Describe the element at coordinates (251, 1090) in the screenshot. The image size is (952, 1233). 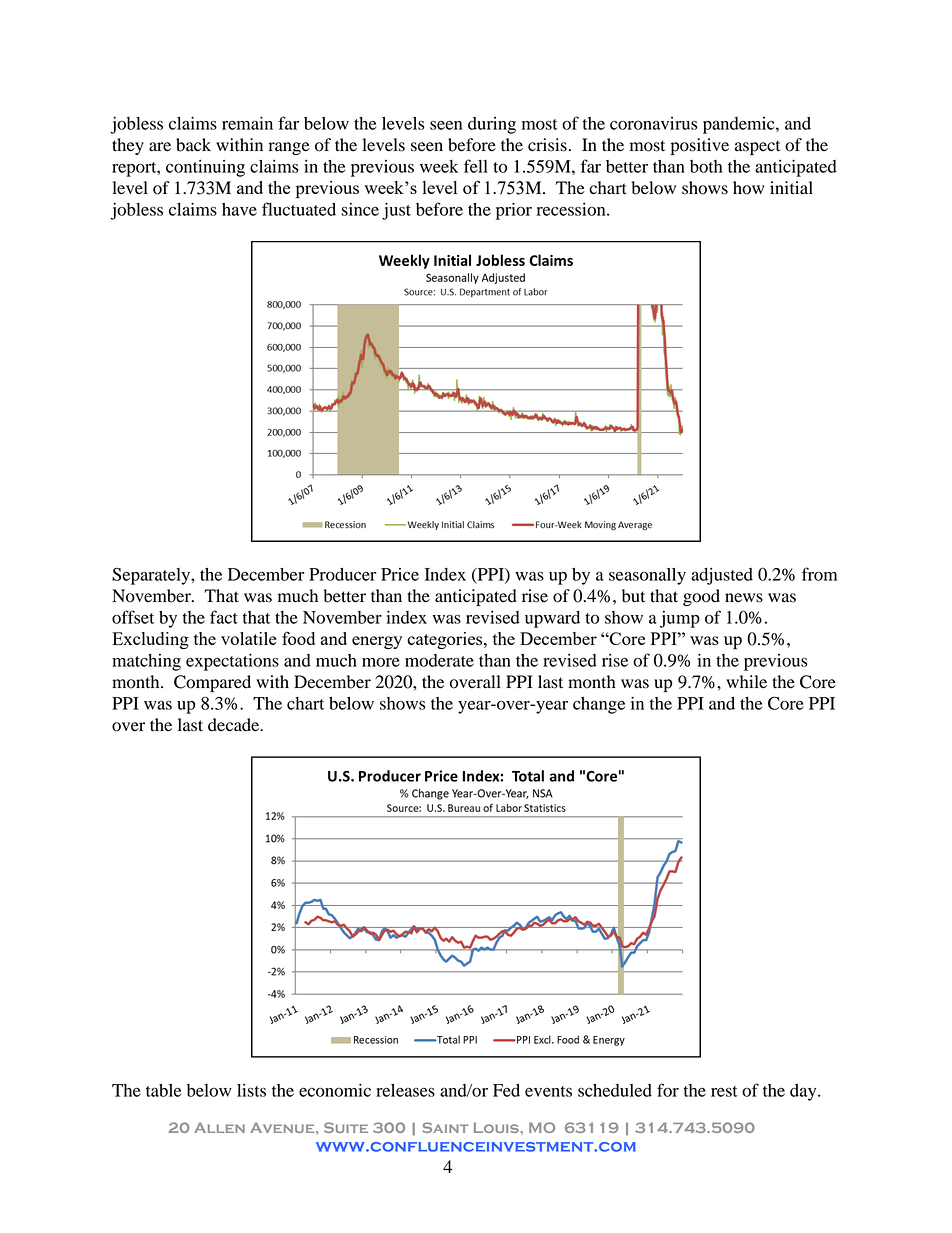
I see `lists` at that location.
